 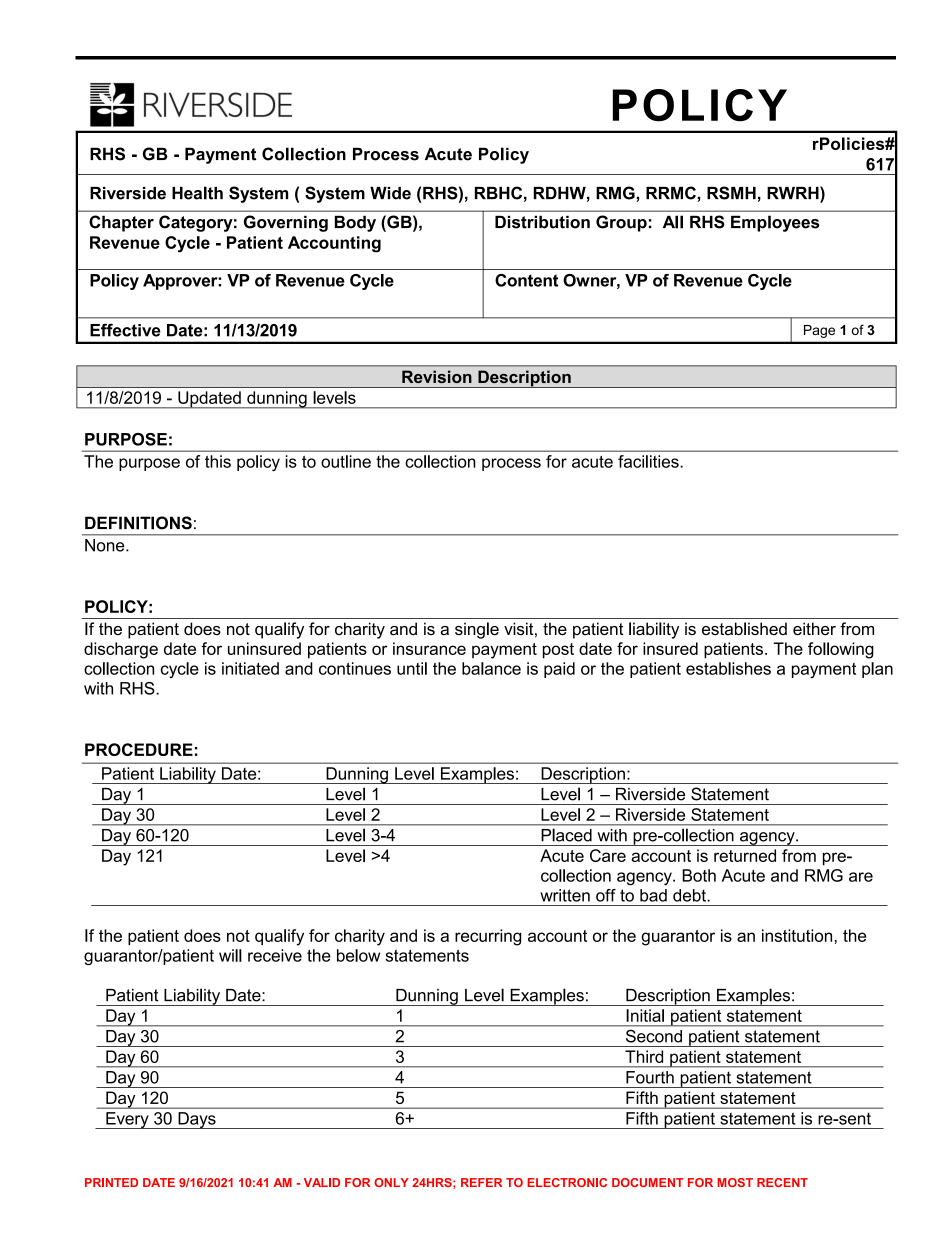 I want to click on RECENT, so click(x=782, y=1182).
